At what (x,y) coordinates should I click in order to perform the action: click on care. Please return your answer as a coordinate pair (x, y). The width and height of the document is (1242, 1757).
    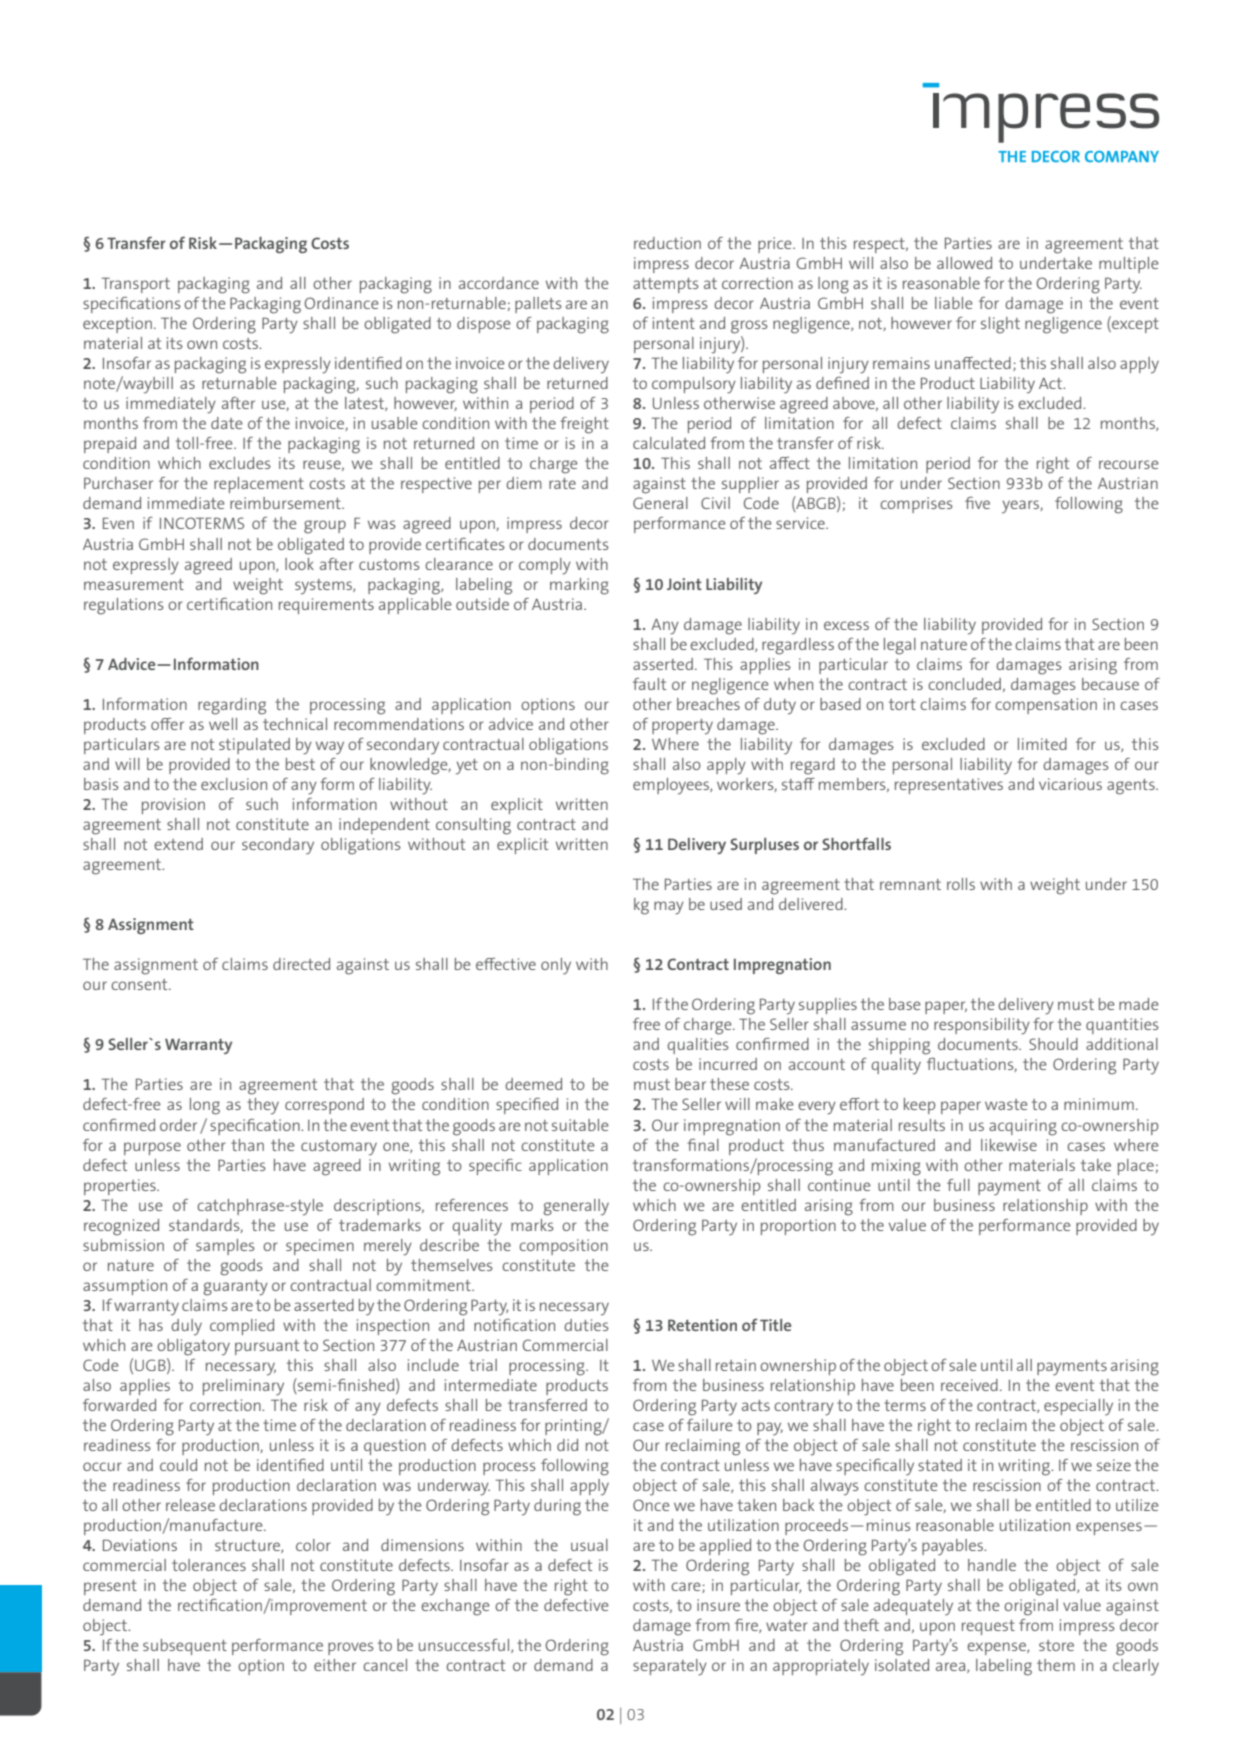
    Looking at the image, I should click on (687, 1587).
